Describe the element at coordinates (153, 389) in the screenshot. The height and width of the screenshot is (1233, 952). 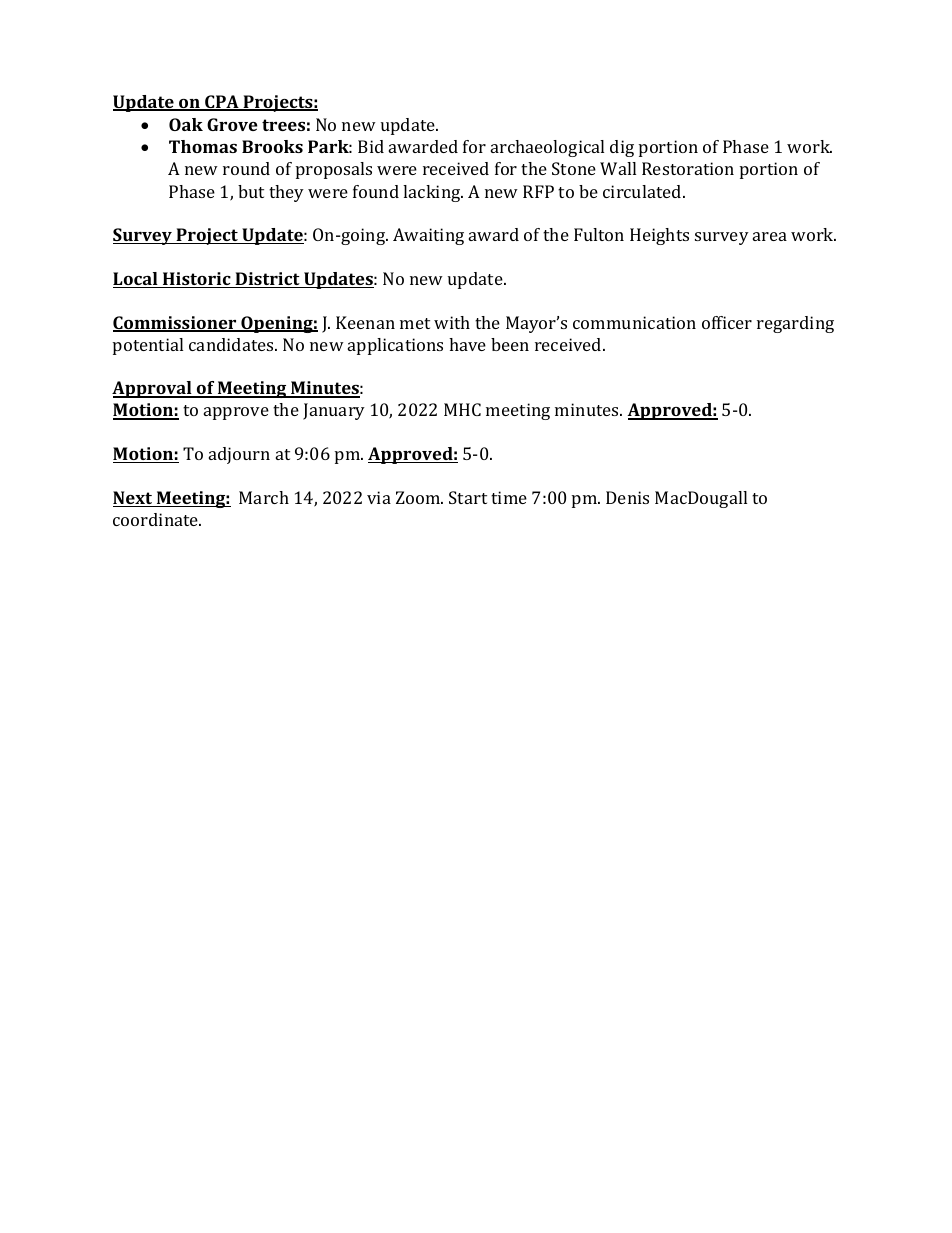
I see `Approval` at that location.
